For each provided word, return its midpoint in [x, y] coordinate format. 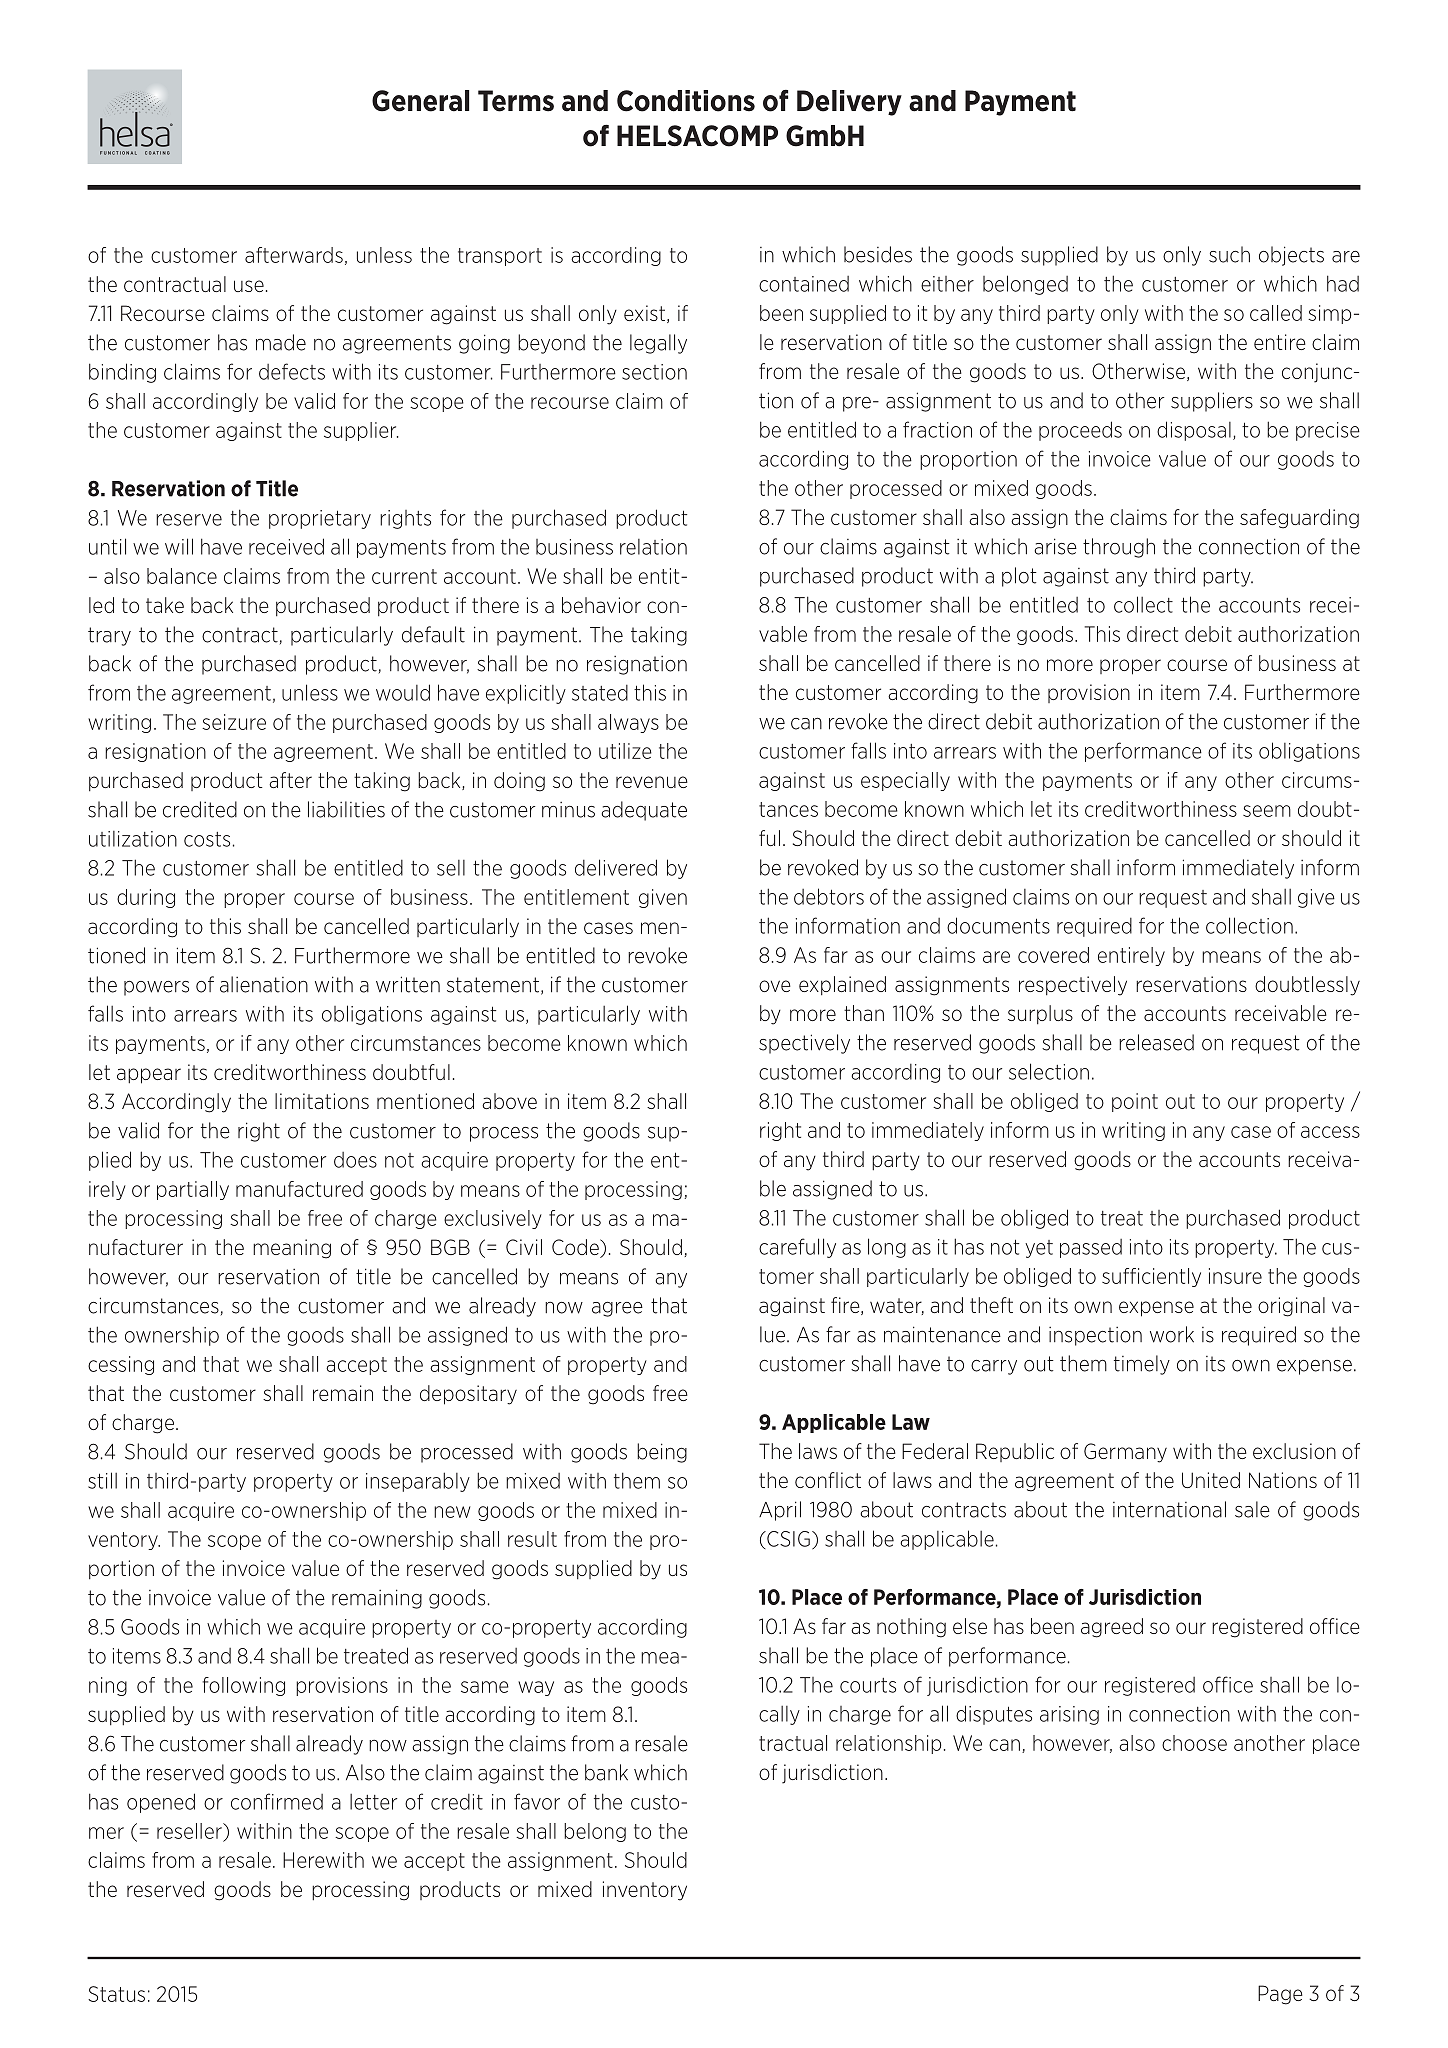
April [780, 1511]
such [1229, 254]
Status [116, 1994]
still [102, 1480]
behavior [601, 605]
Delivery [849, 103]
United [1211, 1480]
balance [182, 576]
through [1119, 548]
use [249, 286]
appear [149, 1076]
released [1156, 1042]
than [864, 1013]
